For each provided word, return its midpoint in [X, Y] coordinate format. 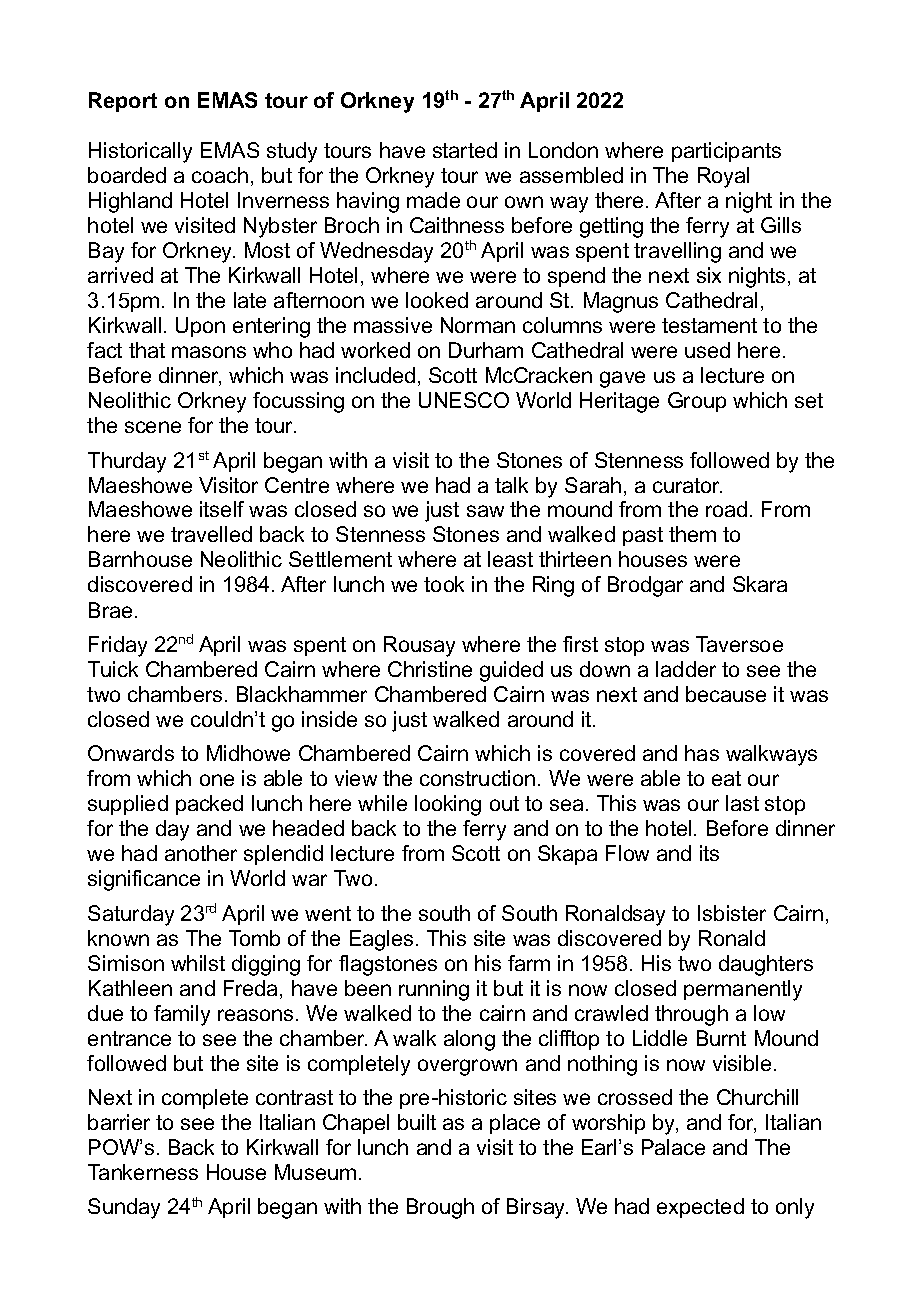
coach [220, 175]
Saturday [131, 915]
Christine [430, 669]
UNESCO [464, 400]
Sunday [124, 1208]
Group [697, 402]
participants [726, 152]
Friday [118, 646]
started [465, 150]
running [434, 990]
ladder [686, 669]
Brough [440, 1208]
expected [700, 1208]
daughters [766, 965]
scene [153, 427]
